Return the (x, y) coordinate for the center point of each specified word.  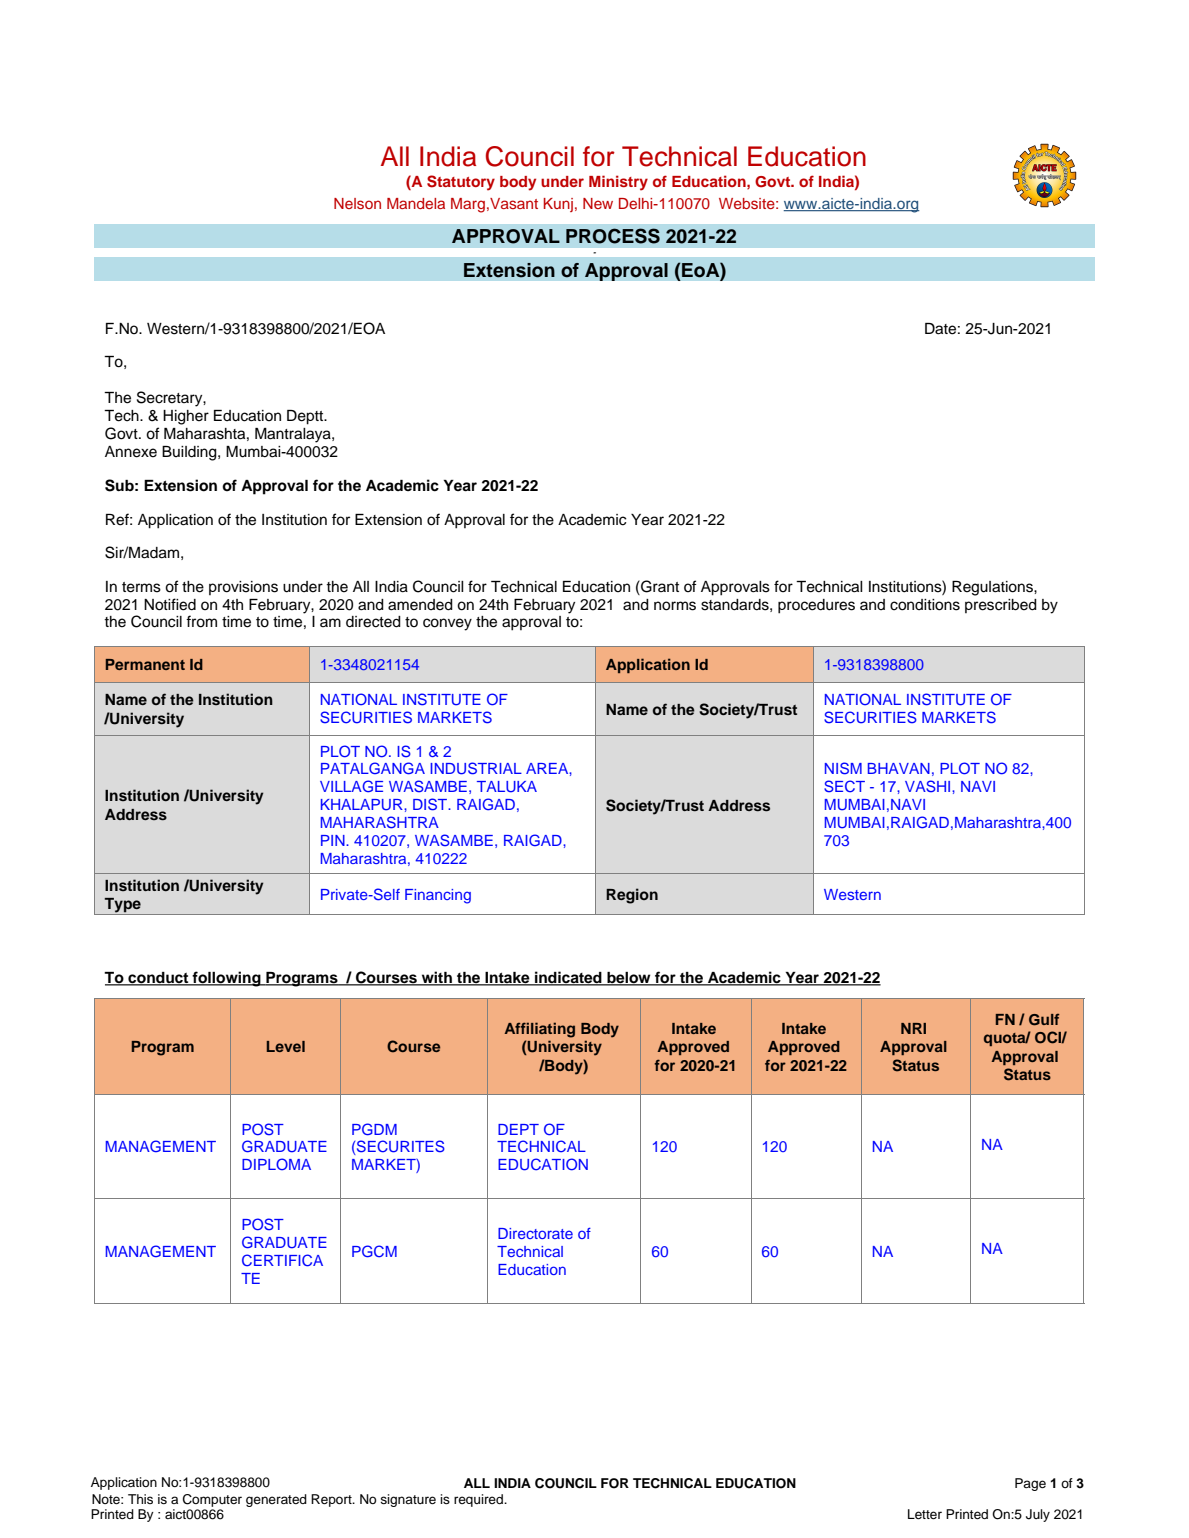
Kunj (558, 205)
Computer (212, 1500)
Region (632, 896)
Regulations (993, 588)
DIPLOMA (276, 1164)
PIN (334, 840)
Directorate (535, 1233)
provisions (243, 588)
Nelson (357, 203)
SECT (844, 786)
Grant (659, 586)
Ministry (618, 183)
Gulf (1044, 1020)
